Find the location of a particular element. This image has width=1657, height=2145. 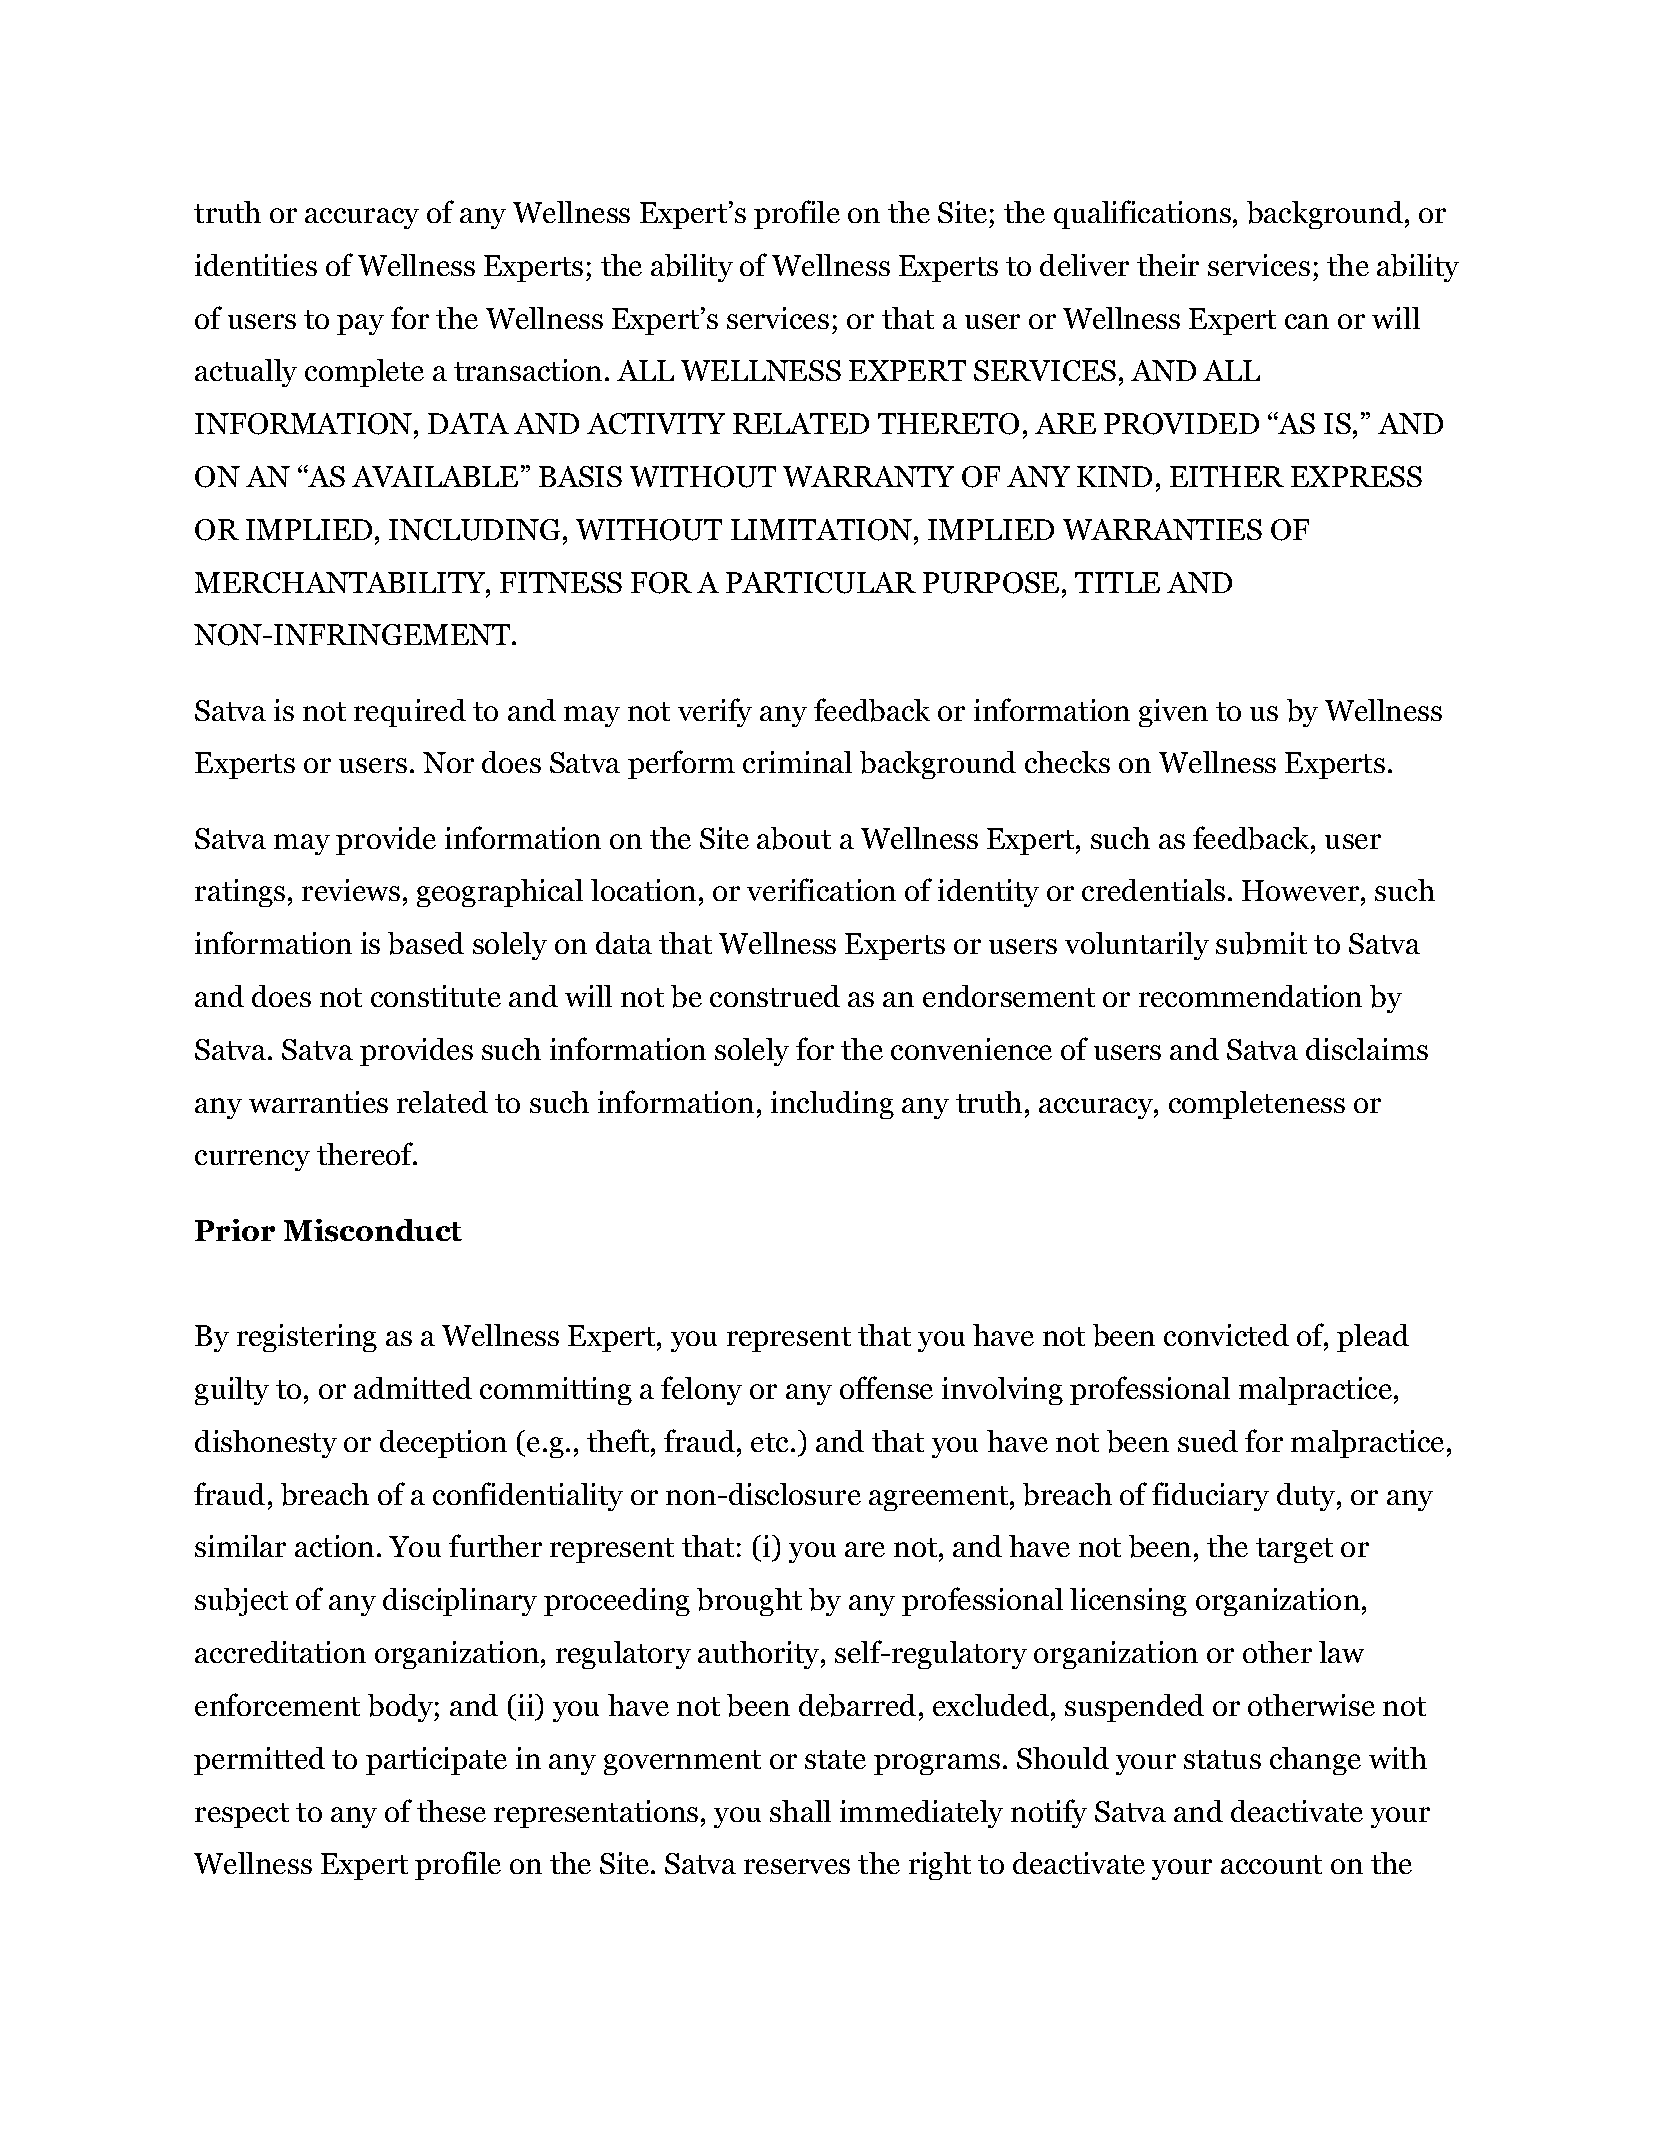

given is located at coordinates (1173, 713).
